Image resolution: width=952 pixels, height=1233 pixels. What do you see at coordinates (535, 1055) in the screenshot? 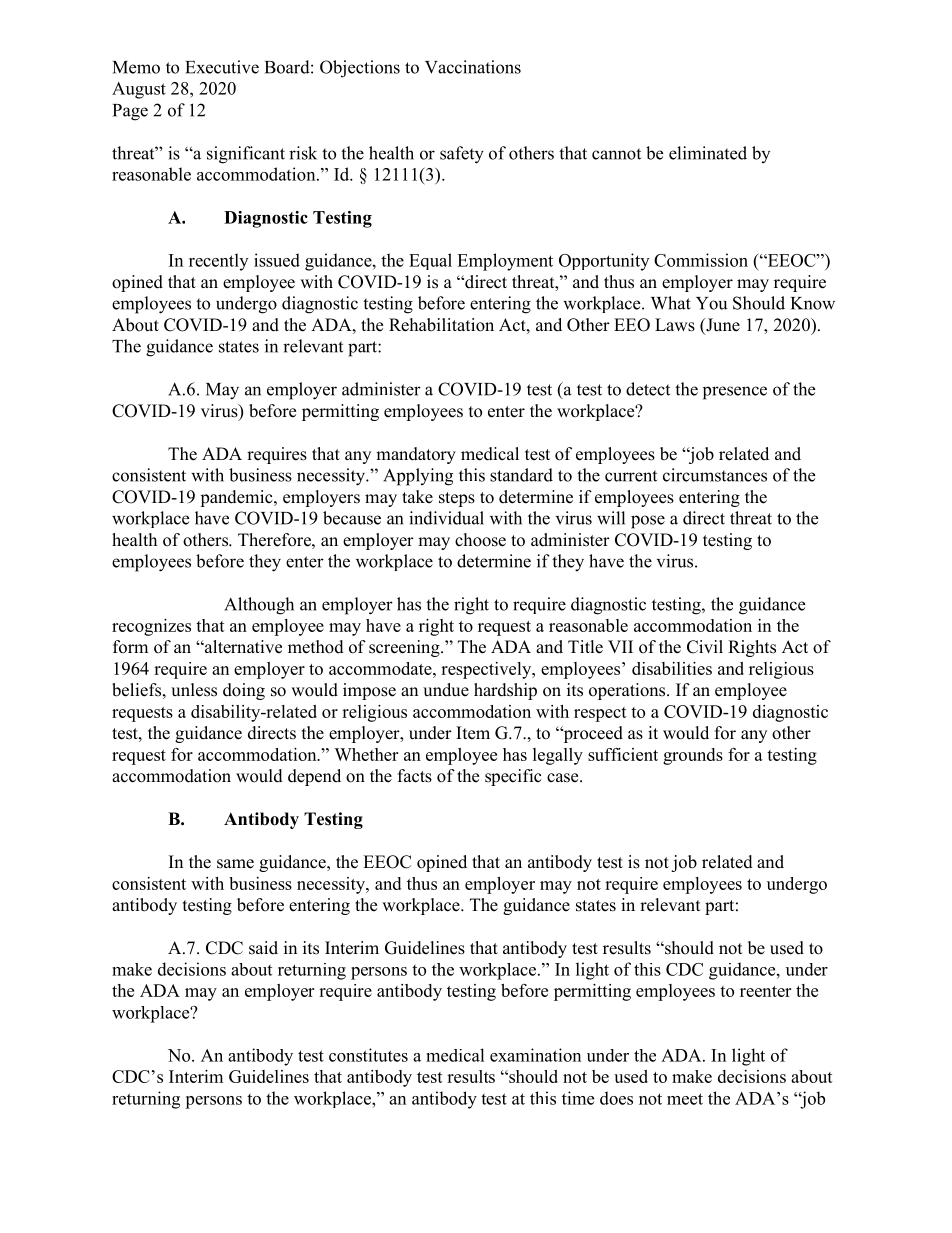
I see `examination` at bounding box center [535, 1055].
